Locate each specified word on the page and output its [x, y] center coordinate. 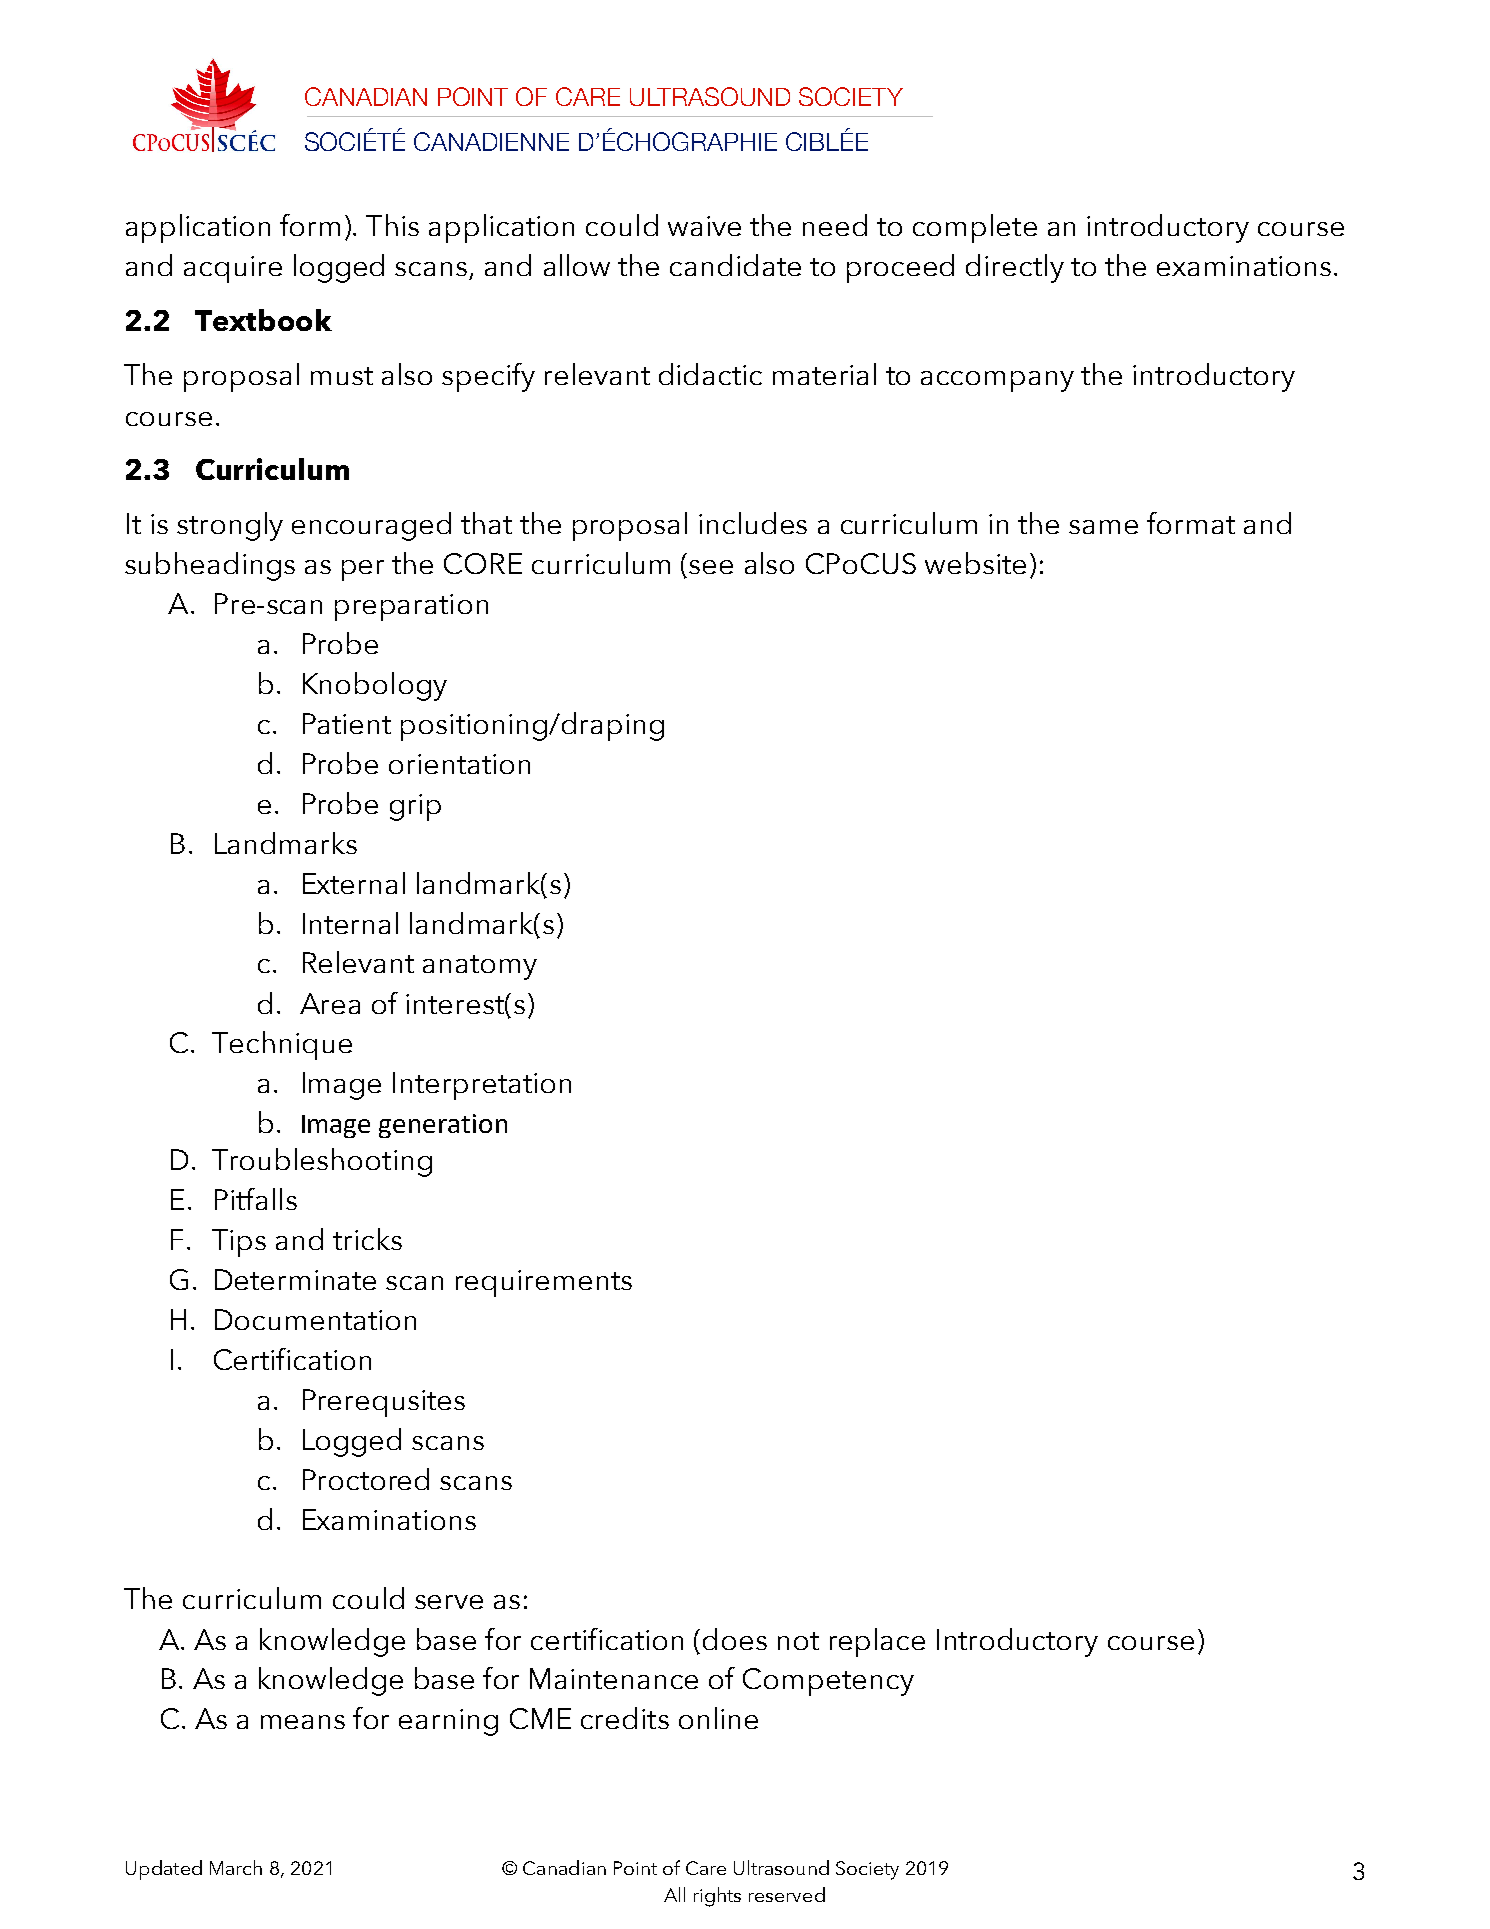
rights [717, 1897]
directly [1015, 268]
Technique [282, 1045]
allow [577, 265]
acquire [233, 269]
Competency [828, 1682]
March [236, 1867]
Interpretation [482, 1086]
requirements [544, 1283]
